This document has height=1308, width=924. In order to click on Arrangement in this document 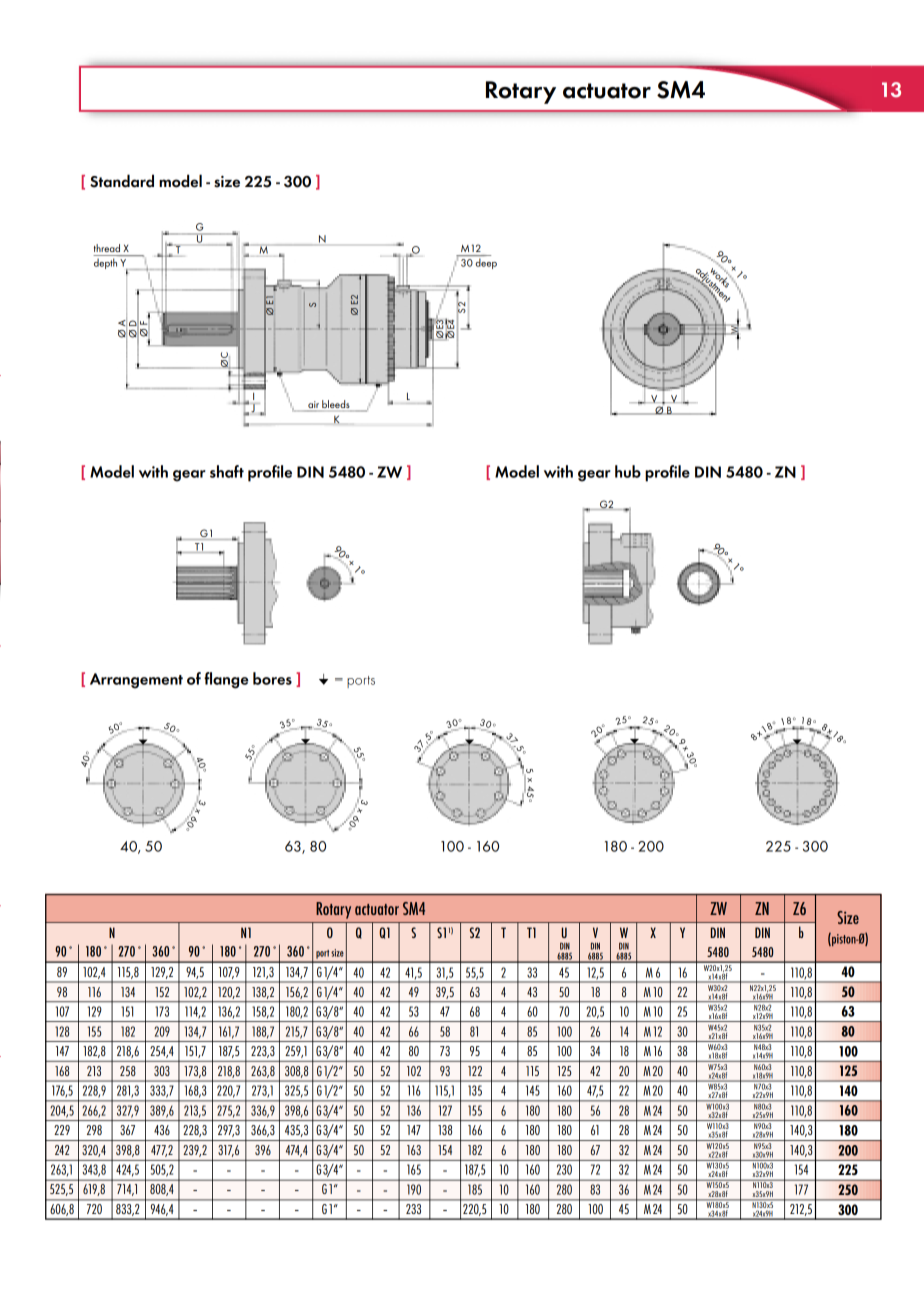, I will do `click(136, 681)`.
